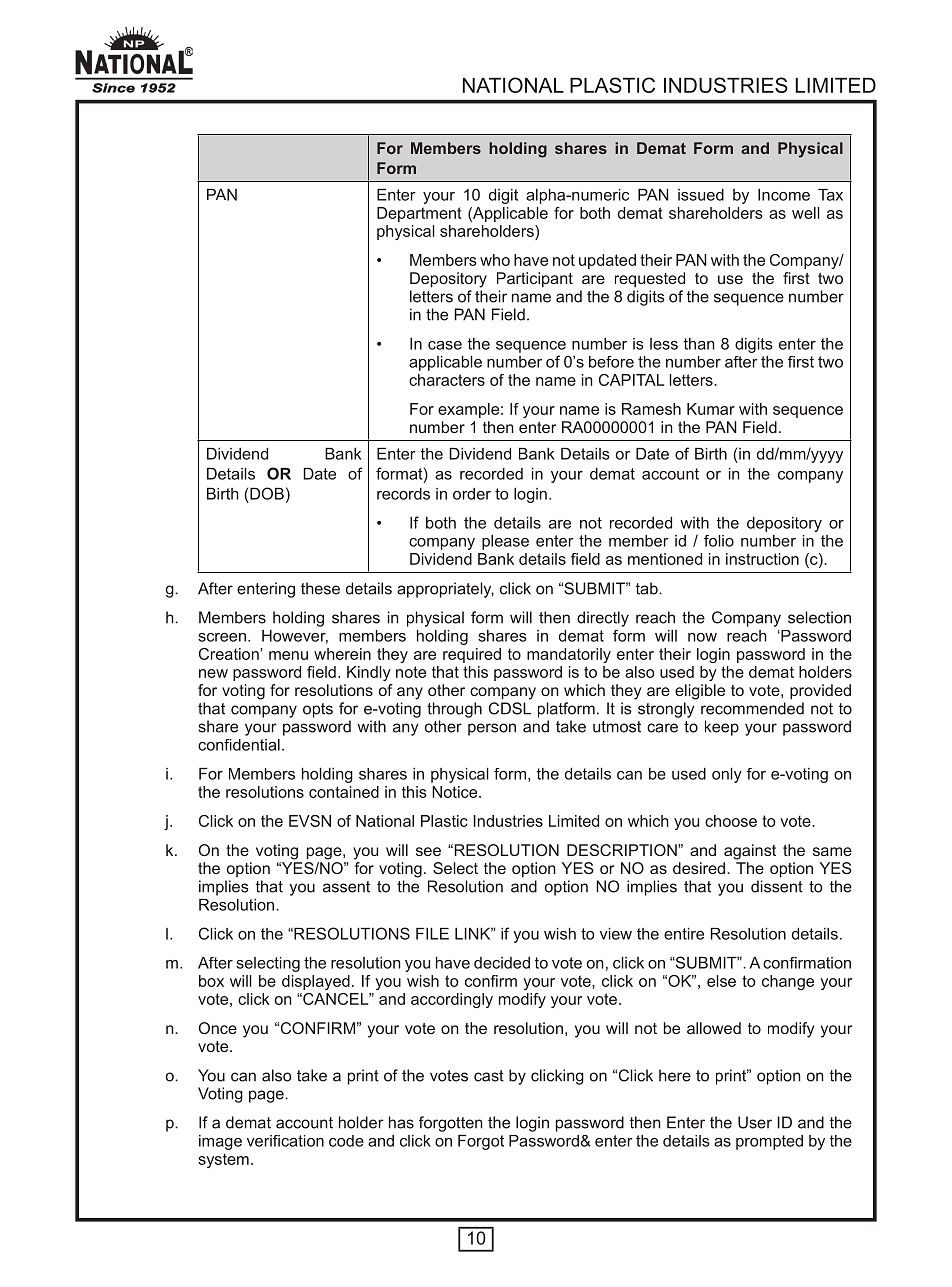  I want to click on verification, so click(285, 1141).
